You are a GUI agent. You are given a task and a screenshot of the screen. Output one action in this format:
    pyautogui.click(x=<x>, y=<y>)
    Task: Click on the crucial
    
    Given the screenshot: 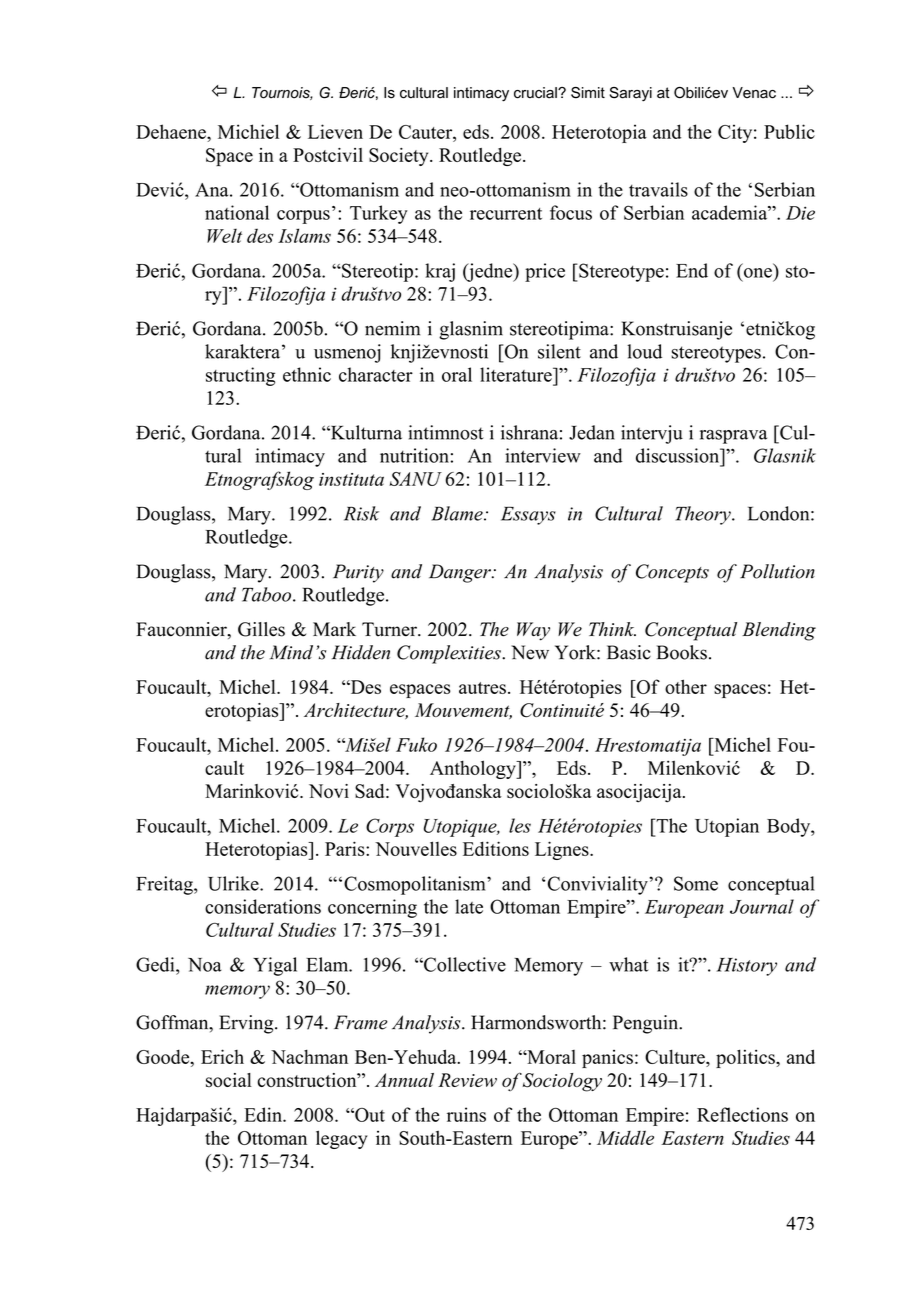 What is the action you would take?
    pyautogui.click(x=536, y=93)
